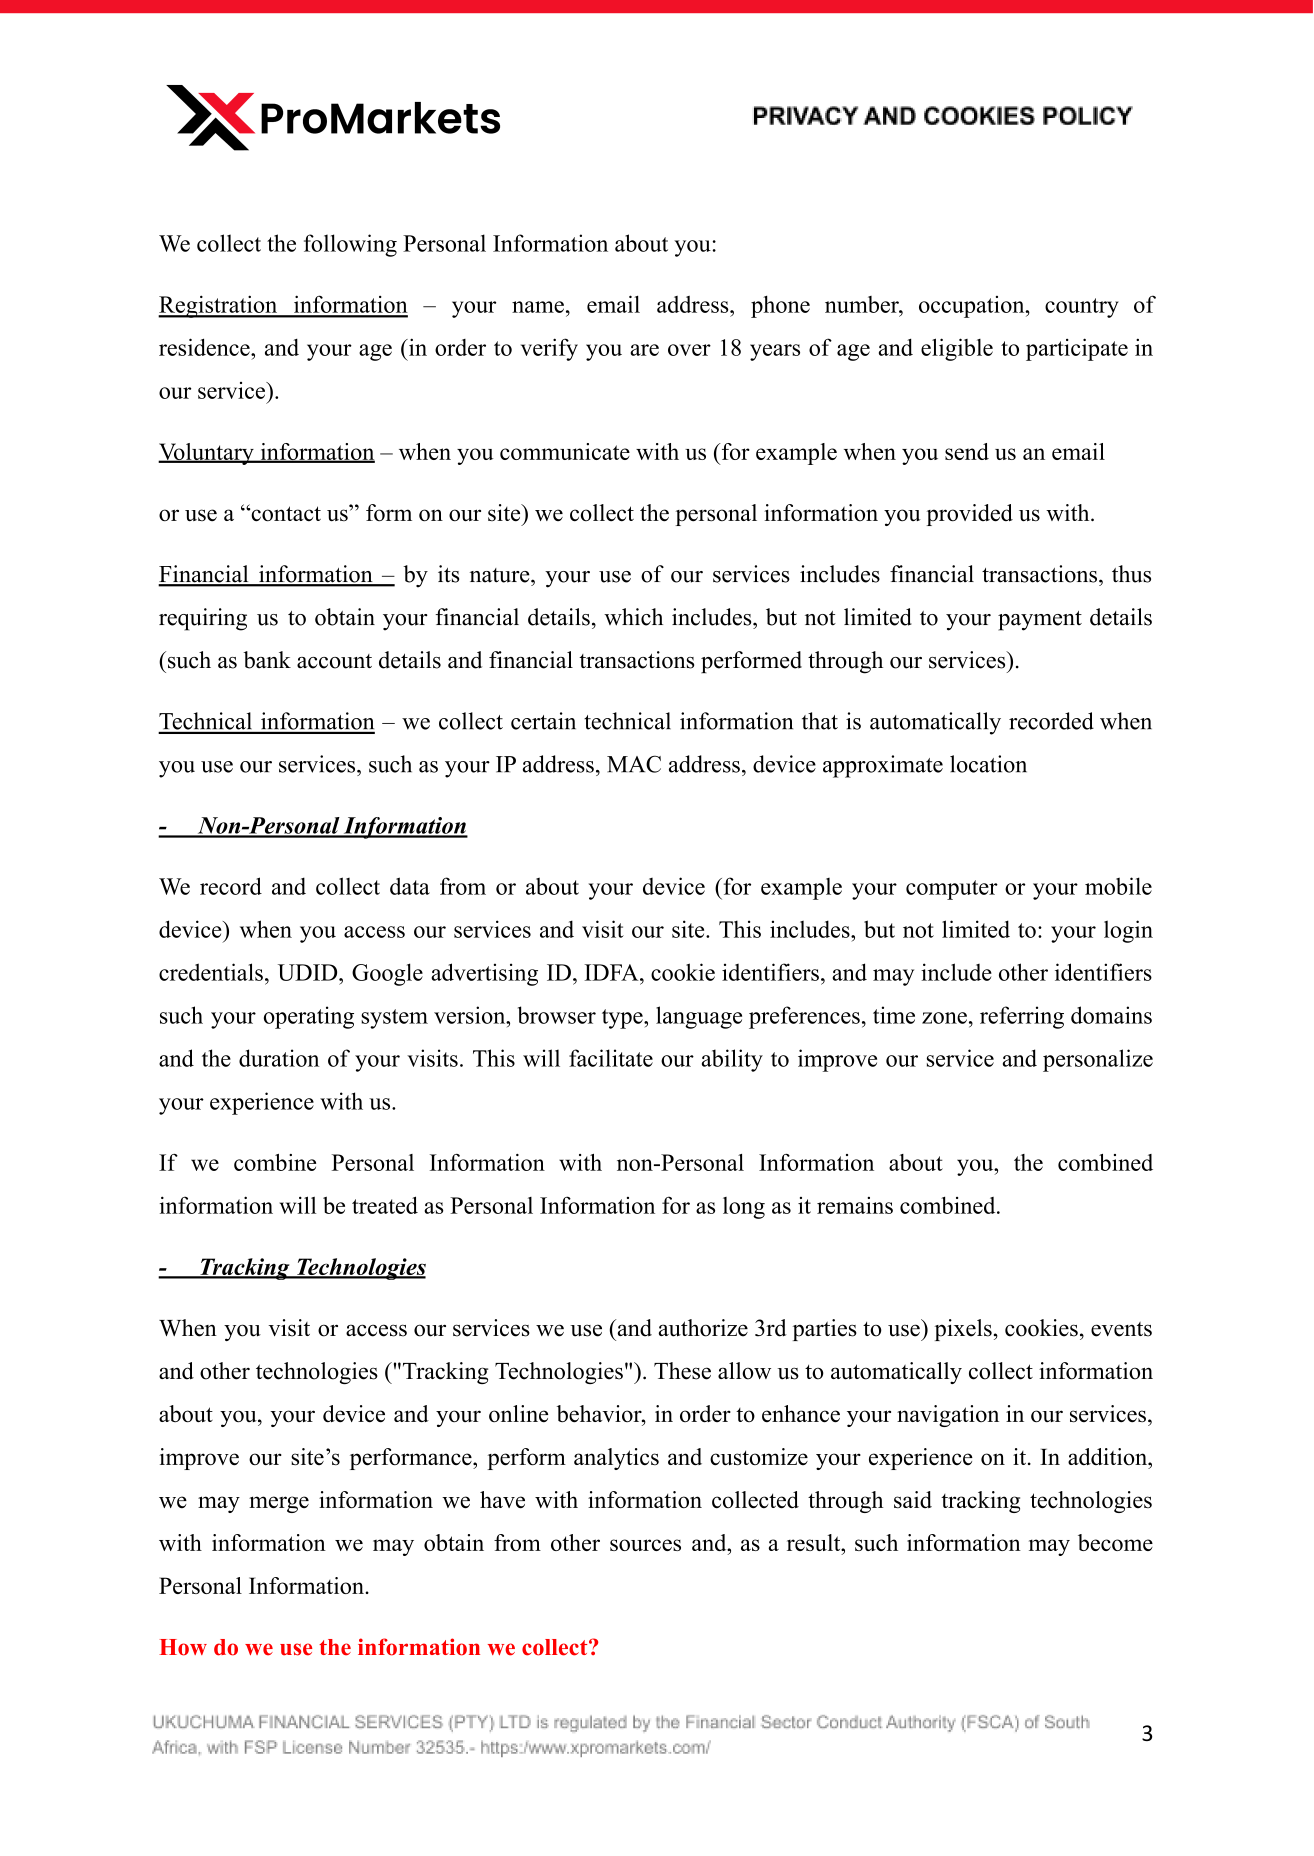 The height and width of the screenshot is (1856, 1314). Describe the element at coordinates (988, 764) in the screenshot. I see `location` at that location.
